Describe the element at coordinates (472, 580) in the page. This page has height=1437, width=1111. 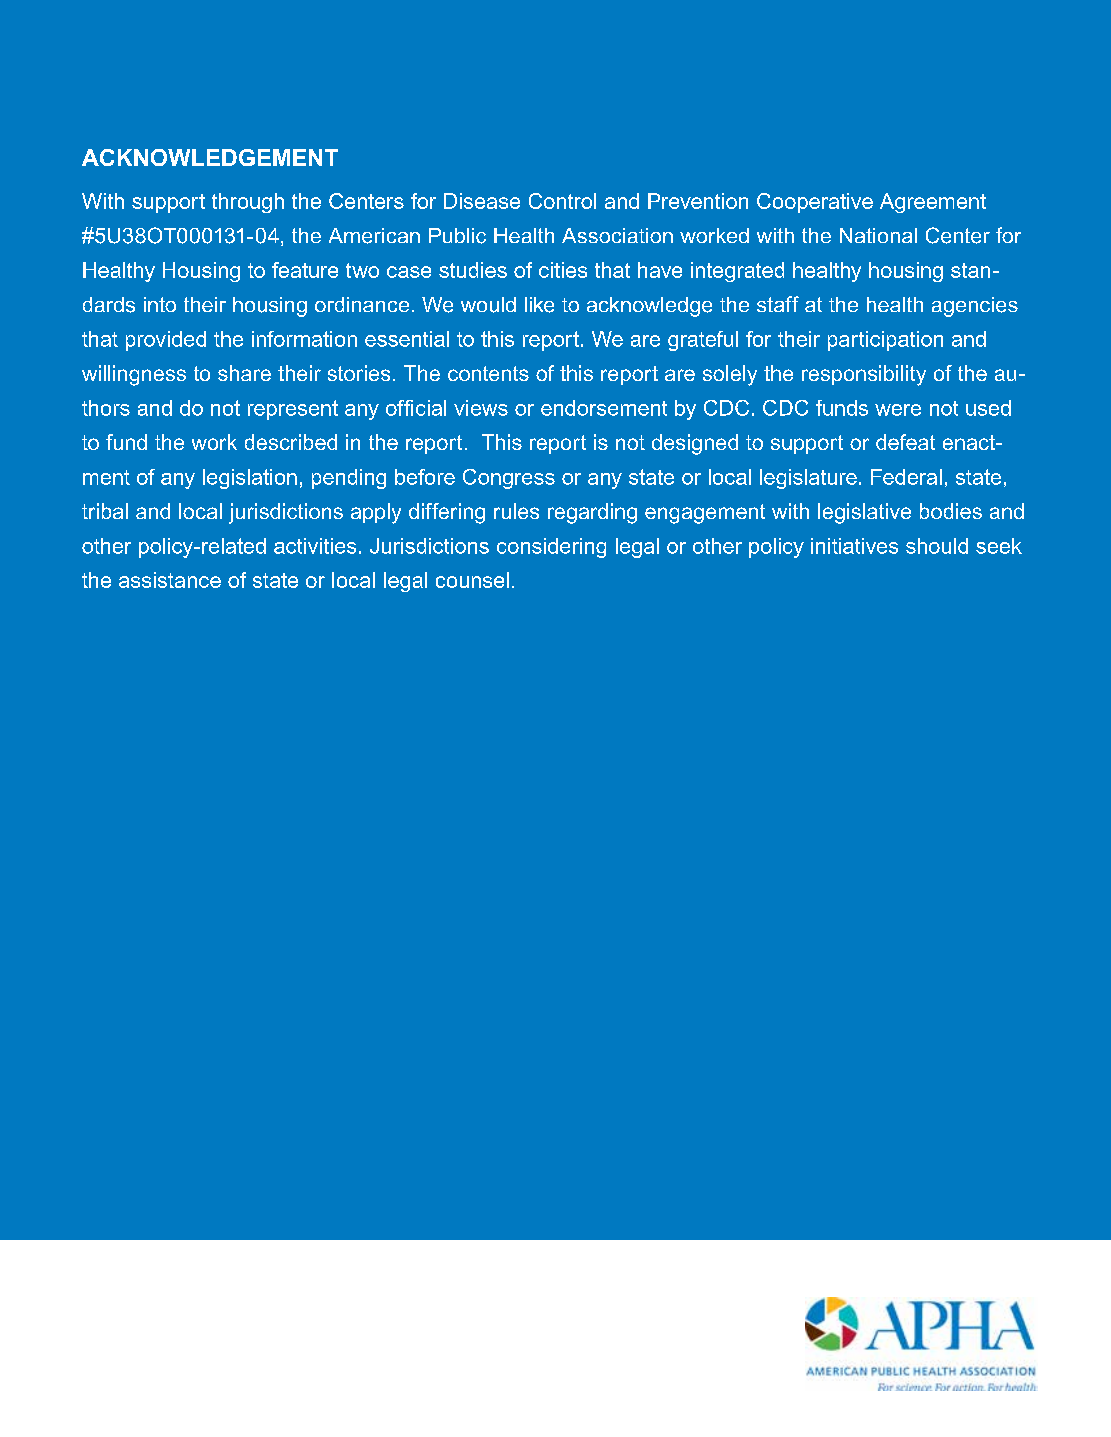
I see `counsel` at that location.
